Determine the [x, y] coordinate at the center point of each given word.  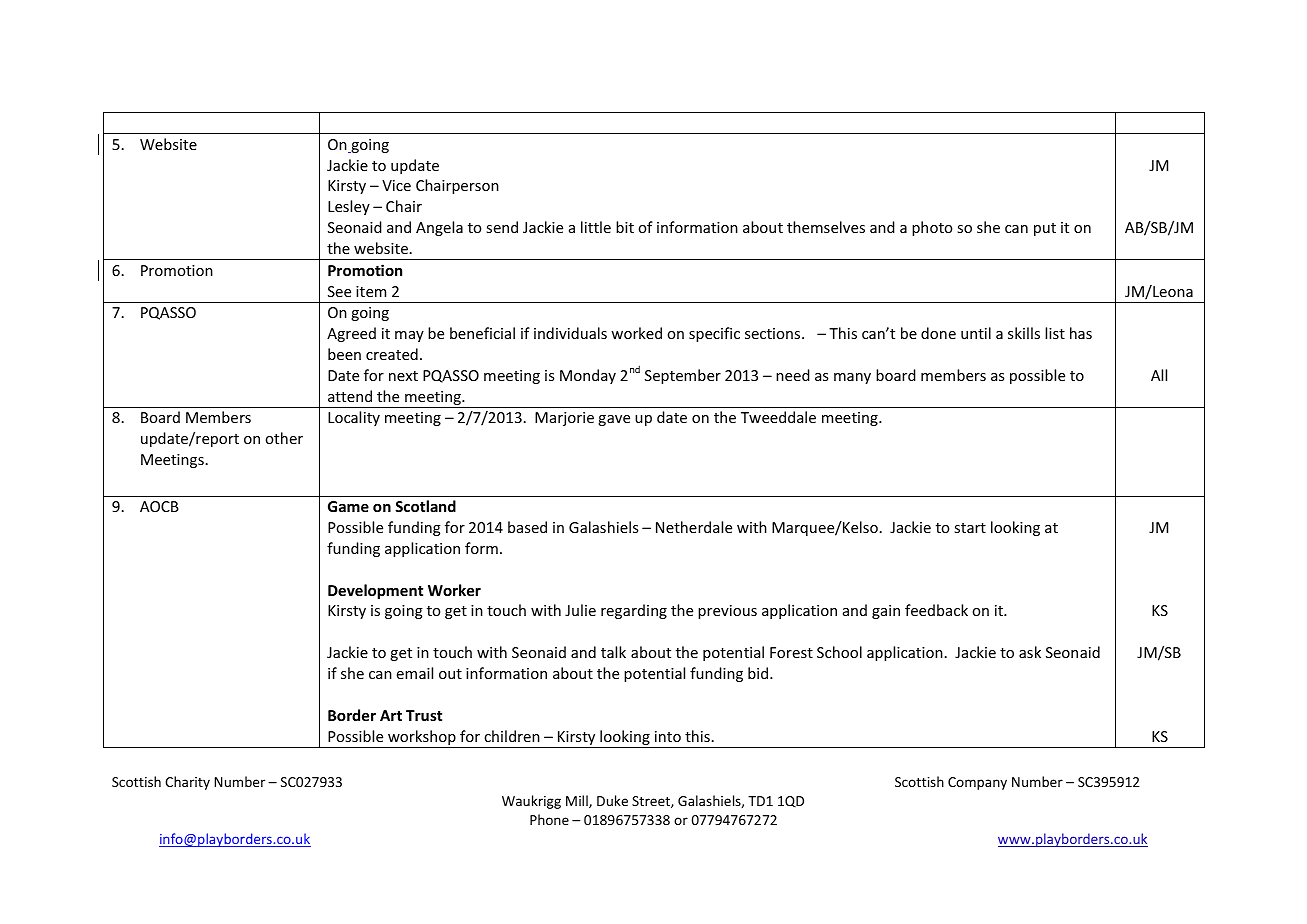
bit [625, 227]
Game [348, 506]
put [1045, 229]
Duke [612, 800]
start [970, 528]
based [527, 527]
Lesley [349, 207]
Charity [187, 783]
